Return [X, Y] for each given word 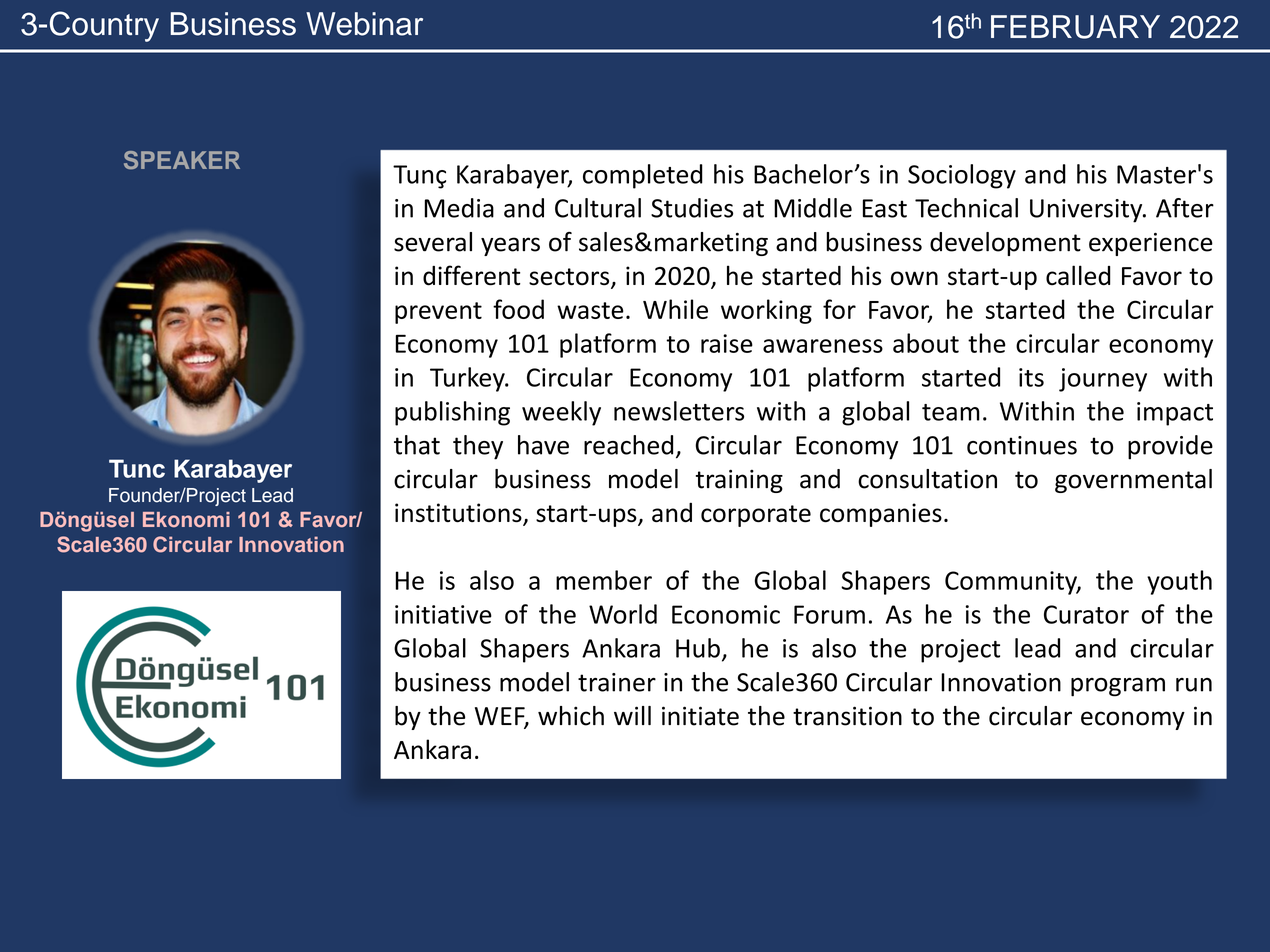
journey [1103, 380]
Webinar [364, 24]
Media [459, 208]
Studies [692, 208]
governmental [1133, 481]
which [571, 716]
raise [727, 343]
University [1087, 211]
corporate [756, 516]
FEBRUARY [1075, 27]
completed [643, 176]
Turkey [468, 379]
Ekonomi [186, 520]
